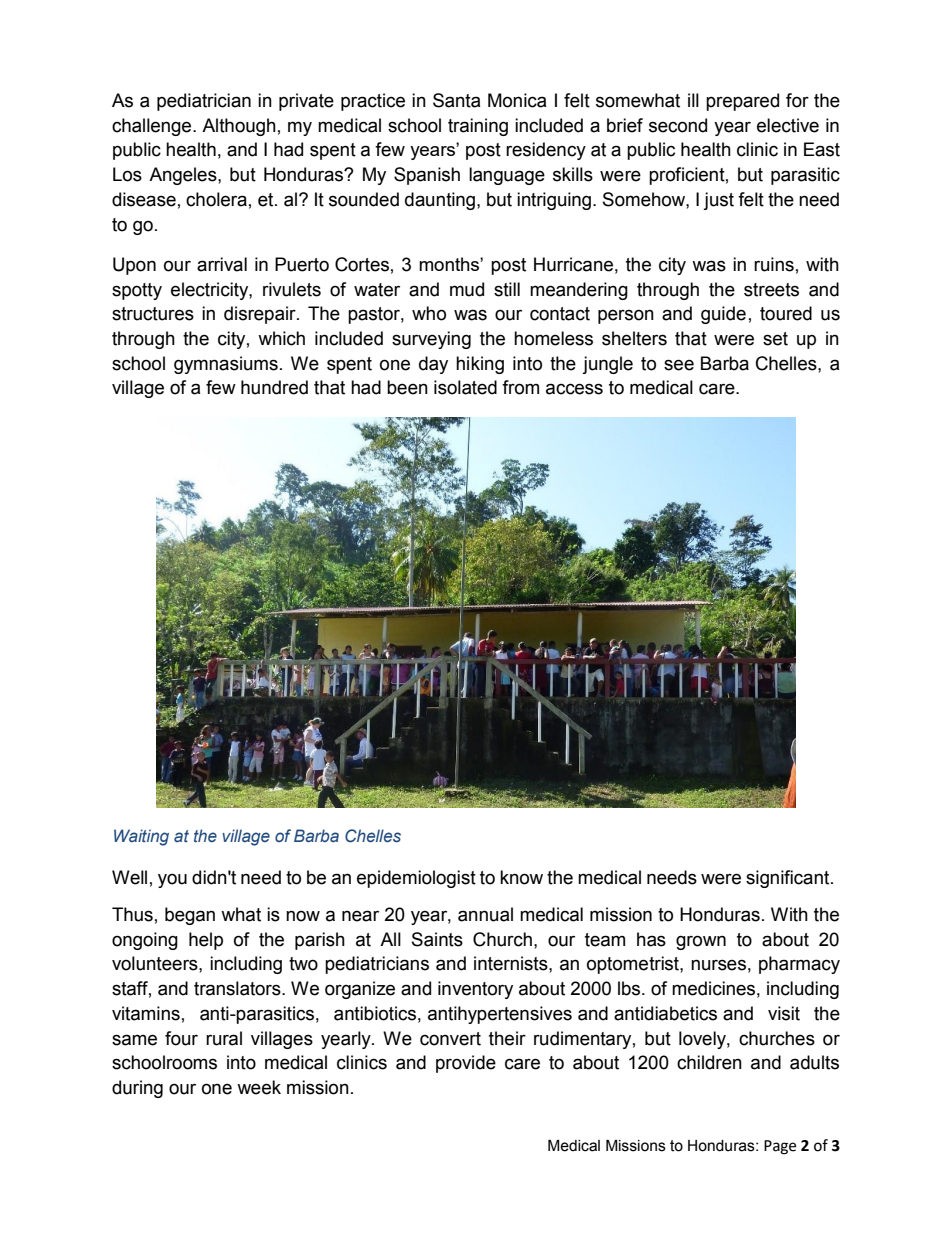 The image size is (952, 1233). Describe the element at coordinates (478, 127) in the image. I see `training` at that location.
